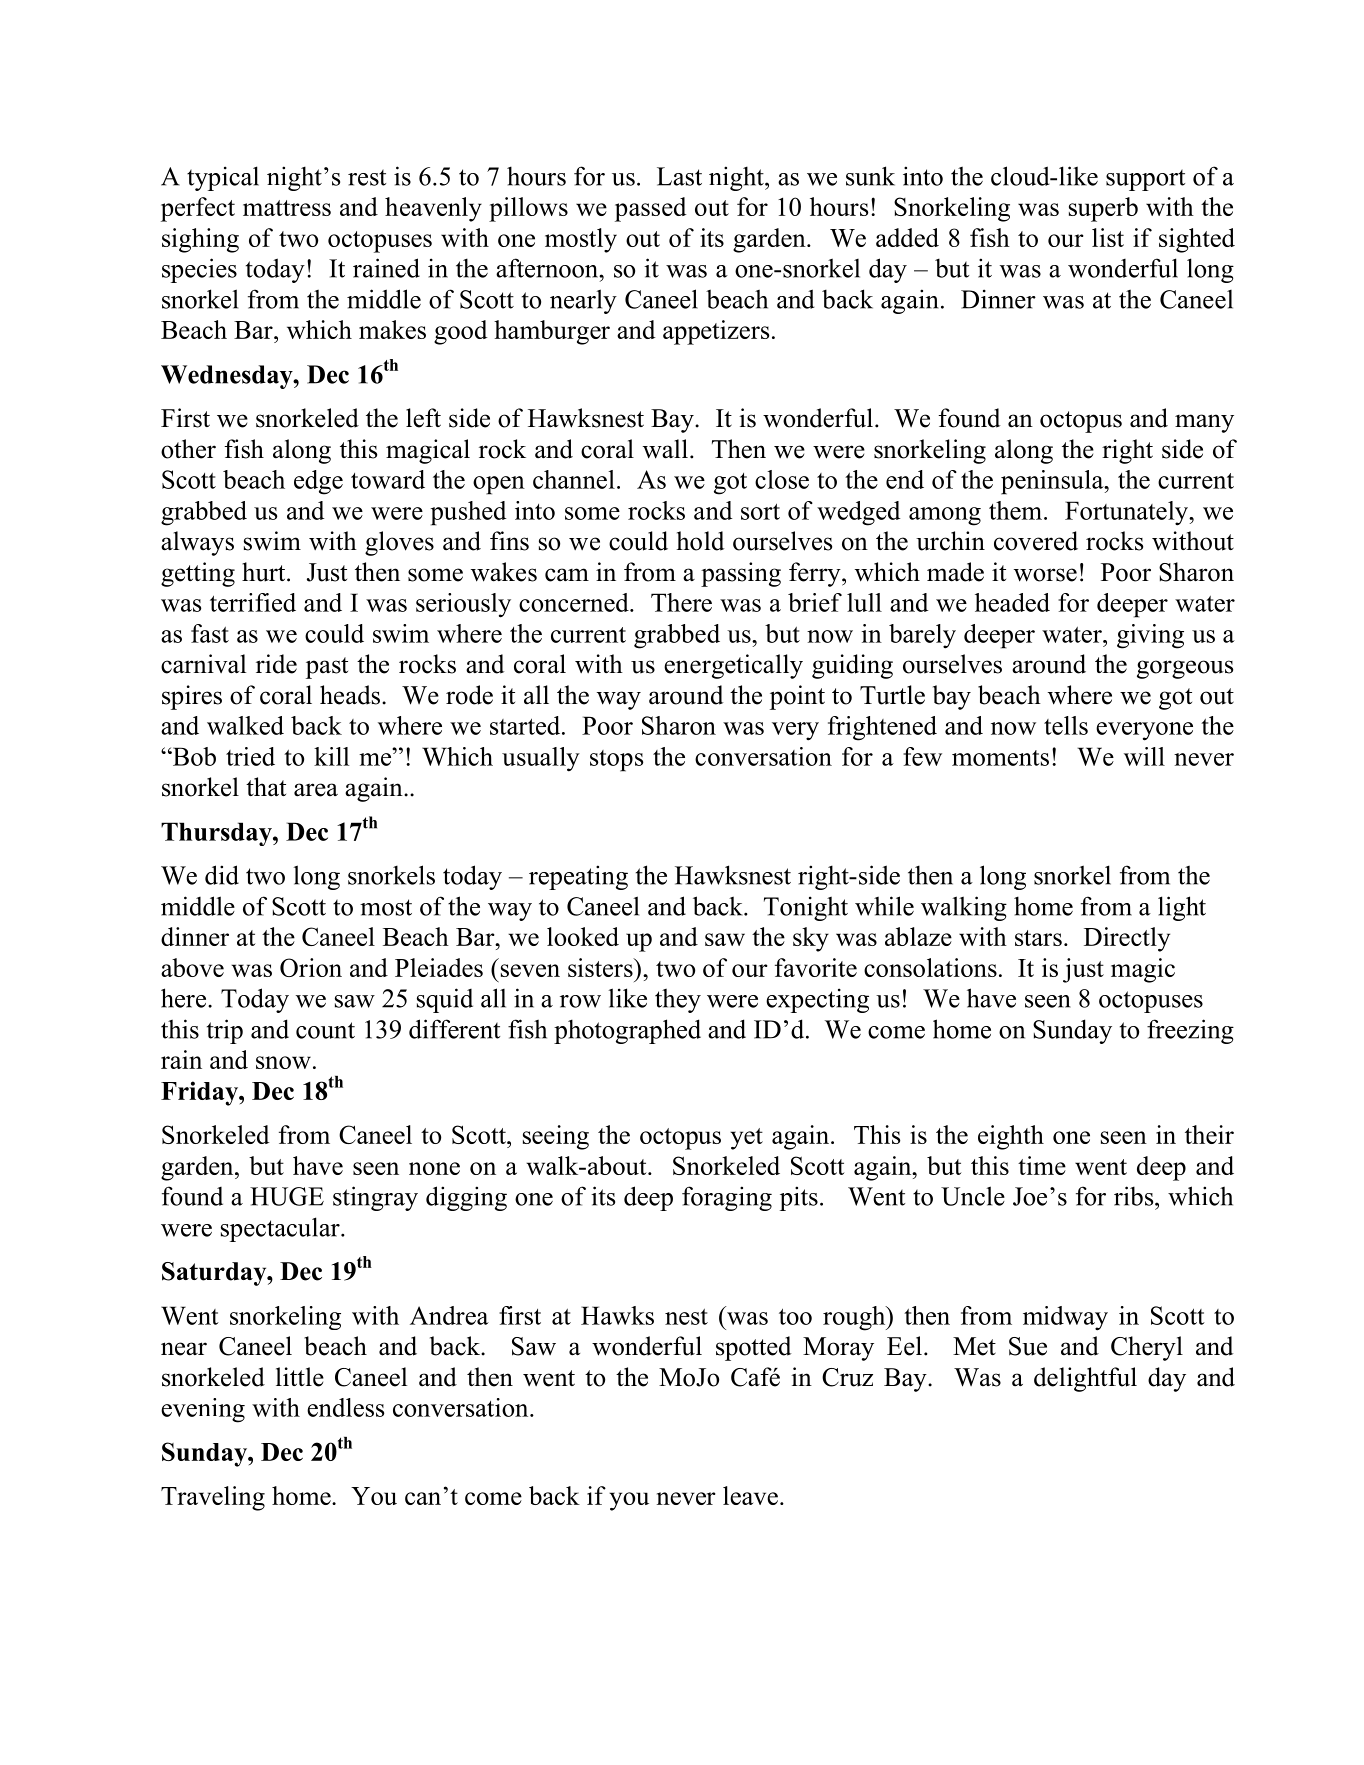 The height and width of the screenshot is (1765, 1364). Describe the element at coordinates (665, 449) in the screenshot. I see `wall` at that location.
